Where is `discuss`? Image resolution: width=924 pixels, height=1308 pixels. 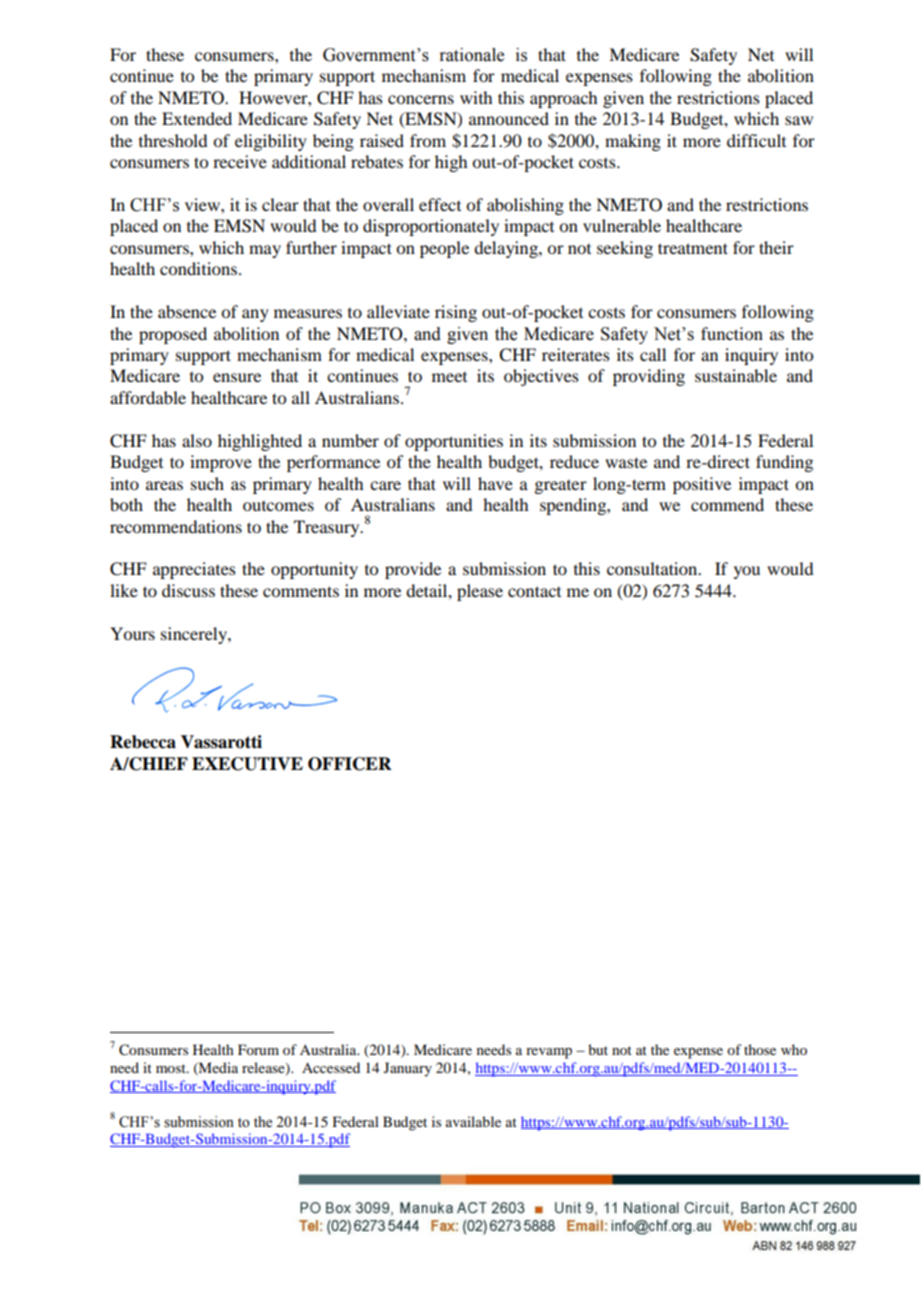 discuss is located at coordinates (188, 590).
